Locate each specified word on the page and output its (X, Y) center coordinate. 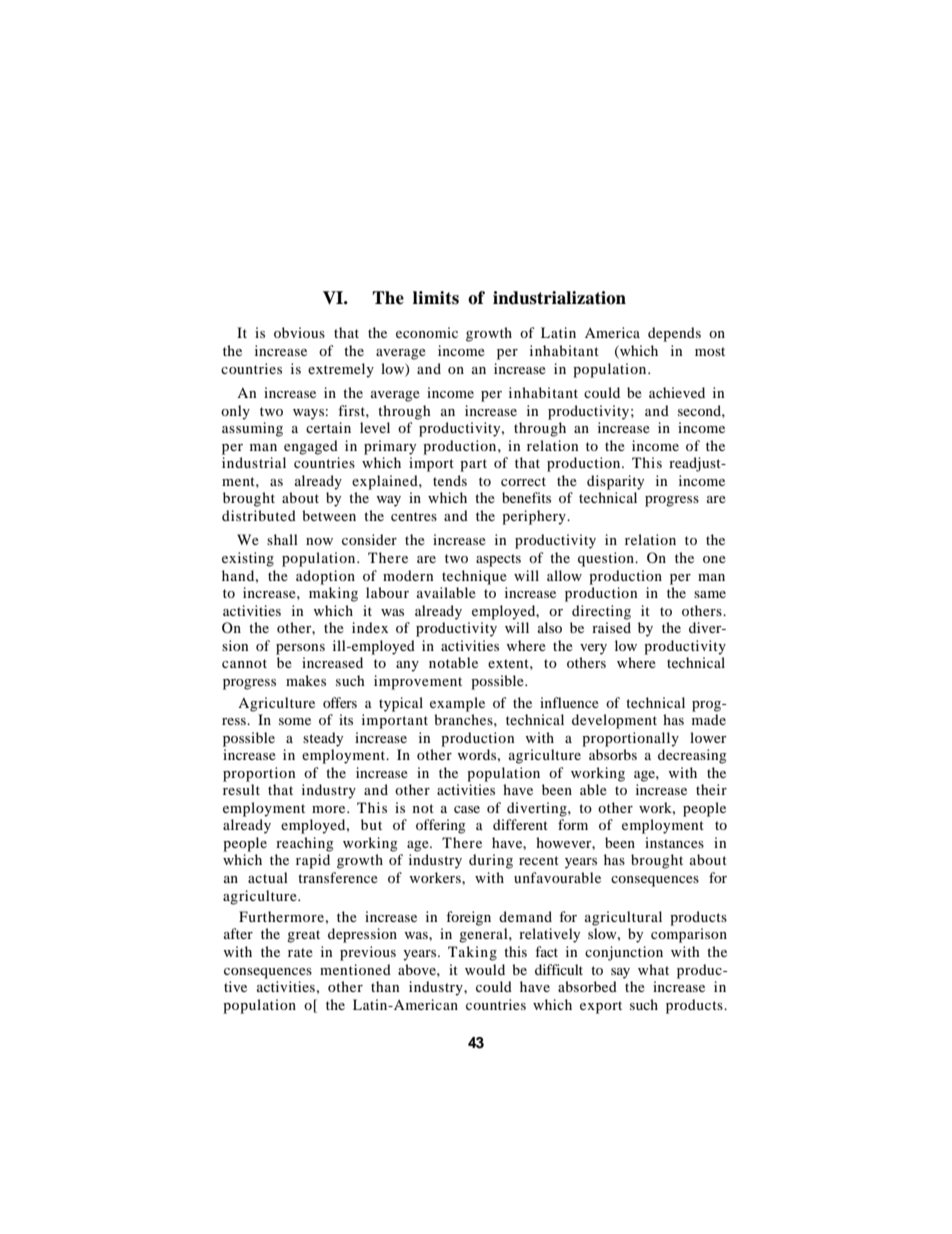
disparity (615, 482)
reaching (305, 844)
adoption (325, 577)
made (709, 719)
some (295, 721)
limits (436, 298)
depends (674, 334)
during (491, 861)
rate (300, 952)
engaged (311, 447)
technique (474, 577)
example (457, 704)
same (710, 594)
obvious (299, 332)
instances (674, 842)
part (473, 465)
